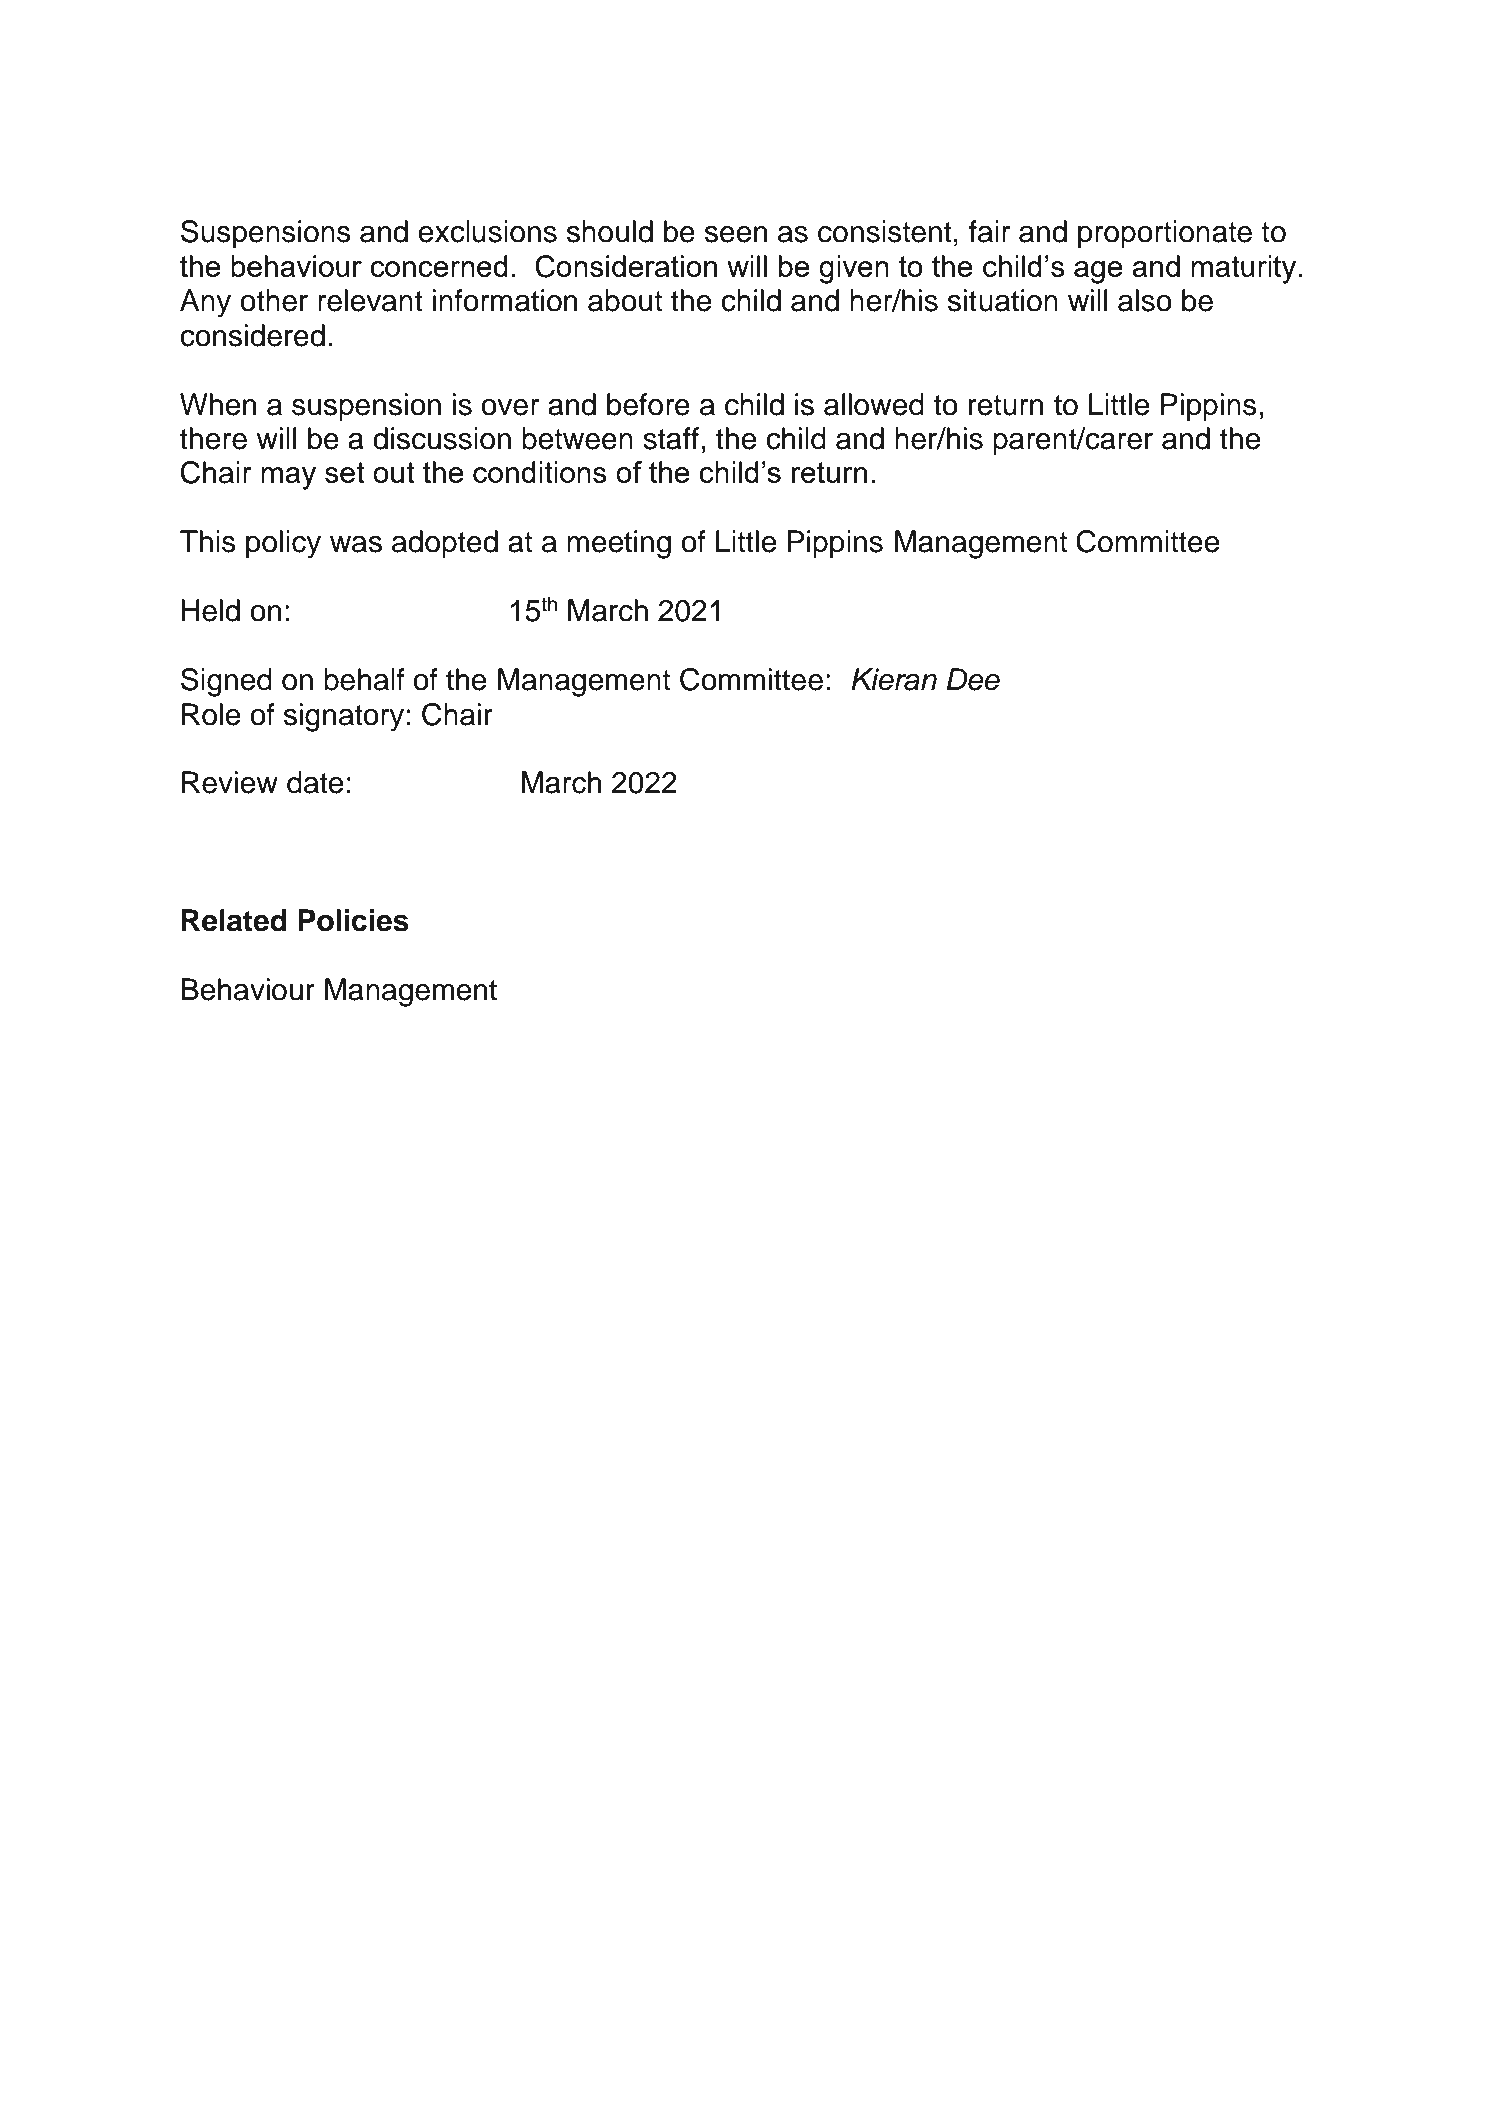 The image size is (1486, 2101). I want to click on Dee, so click(973, 679).
